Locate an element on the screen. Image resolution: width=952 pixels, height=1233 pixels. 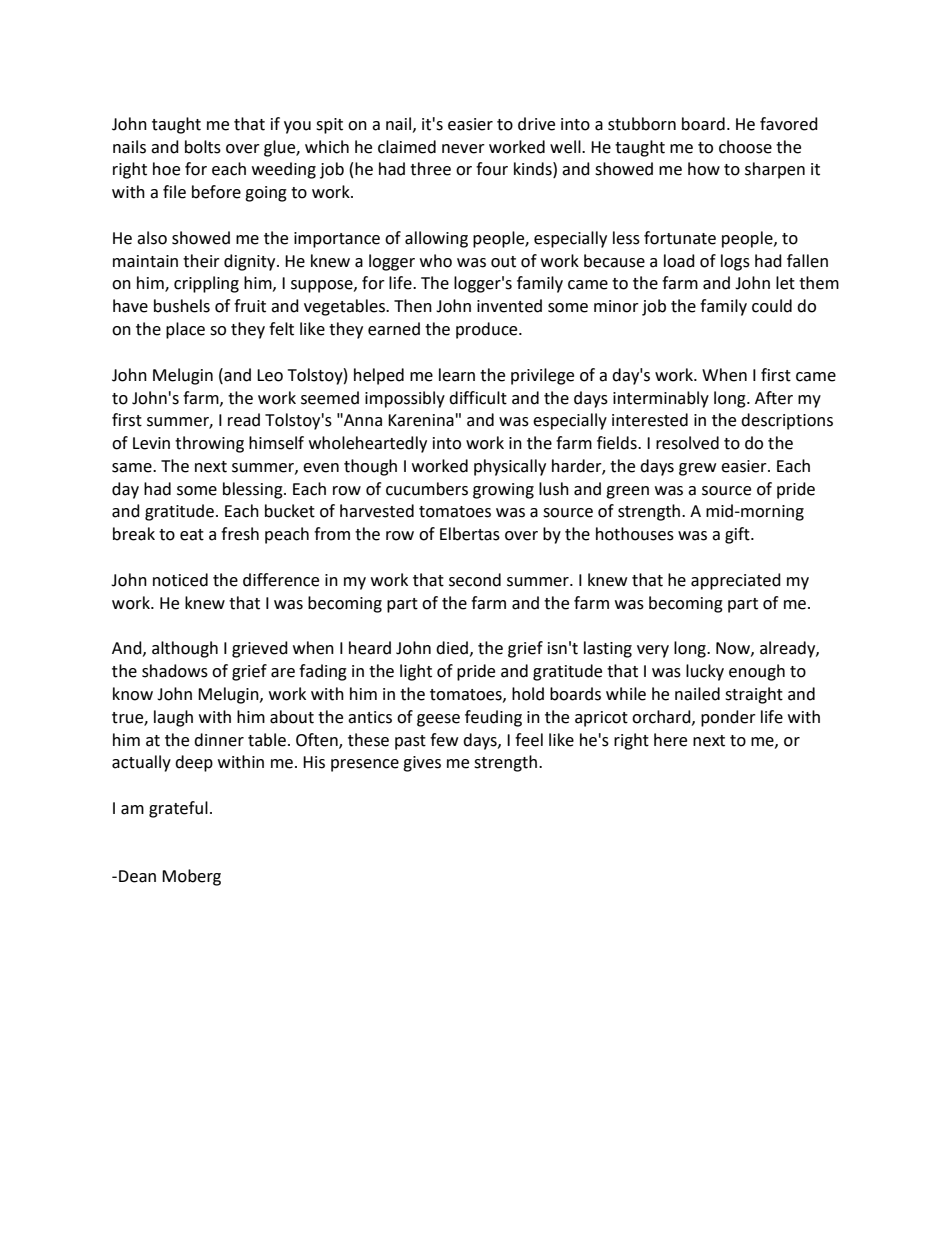
After is located at coordinates (774, 398).
